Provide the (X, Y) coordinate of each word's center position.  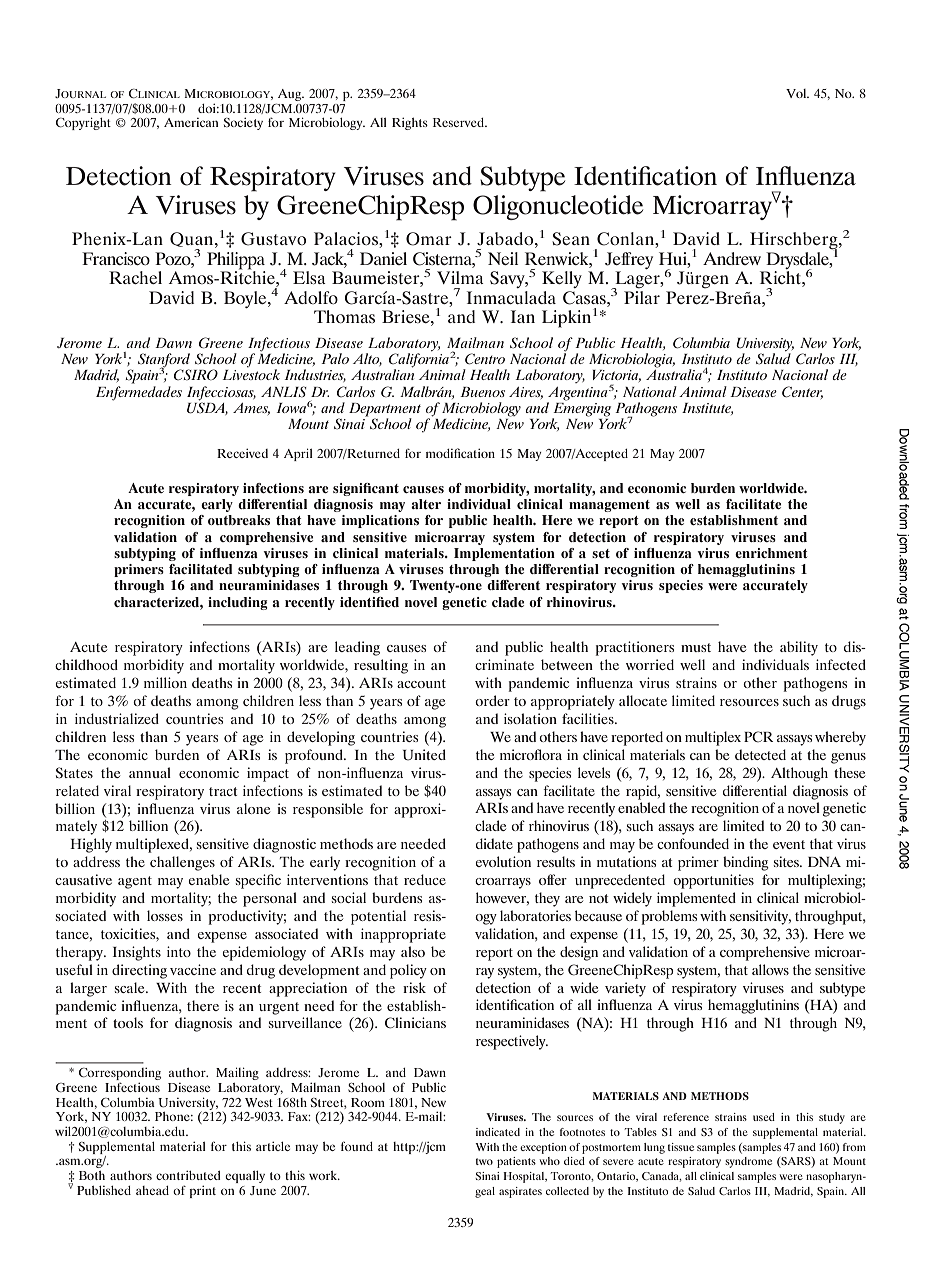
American (191, 122)
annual (150, 772)
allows (770, 969)
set (601, 553)
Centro (485, 358)
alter (426, 504)
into (179, 951)
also (413, 951)
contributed (188, 1175)
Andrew (732, 258)
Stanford (164, 361)
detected (760, 754)
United (424, 755)
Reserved (460, 122)
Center (802, 392)
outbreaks (239, 520)
